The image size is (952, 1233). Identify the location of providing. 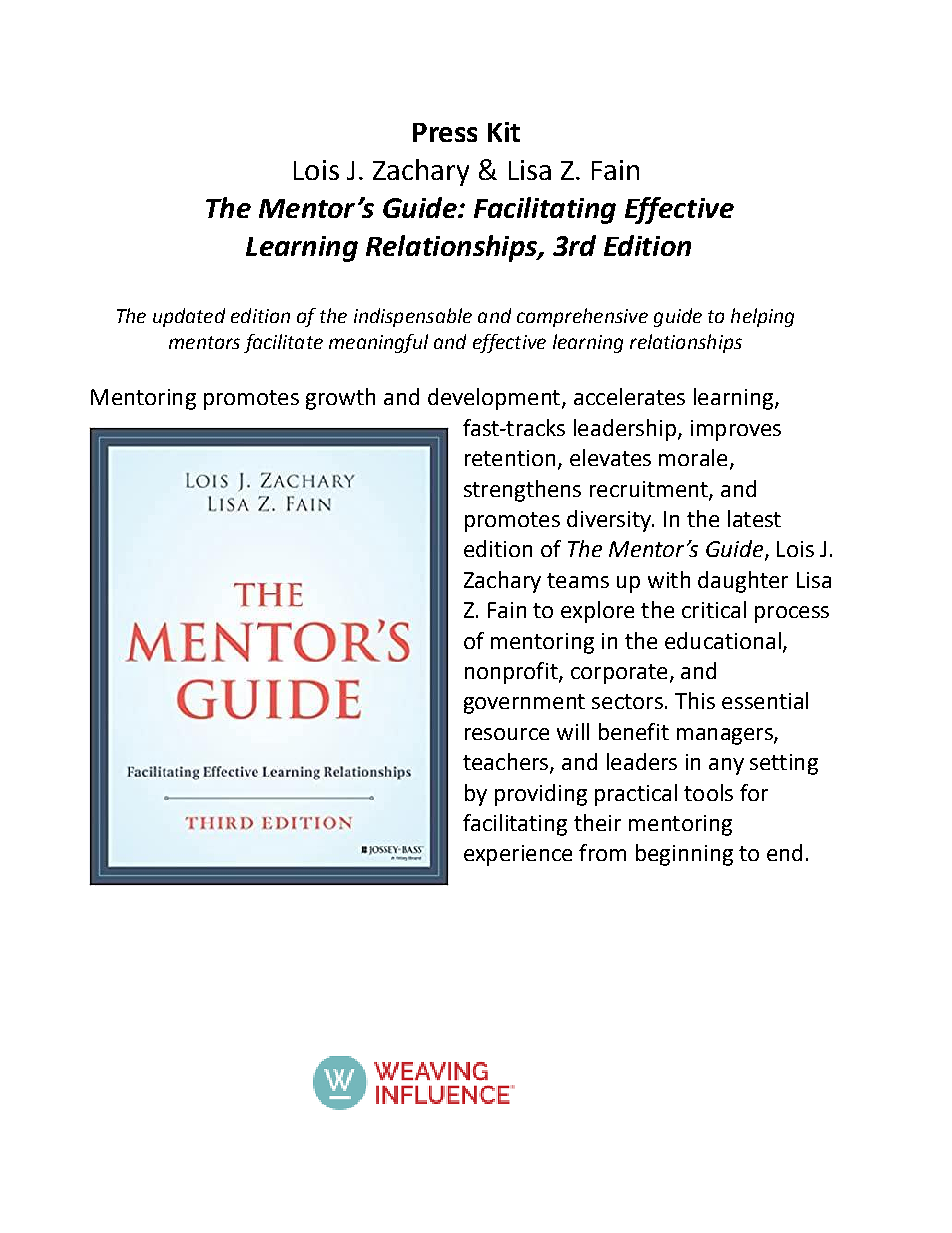
(541, 795).
